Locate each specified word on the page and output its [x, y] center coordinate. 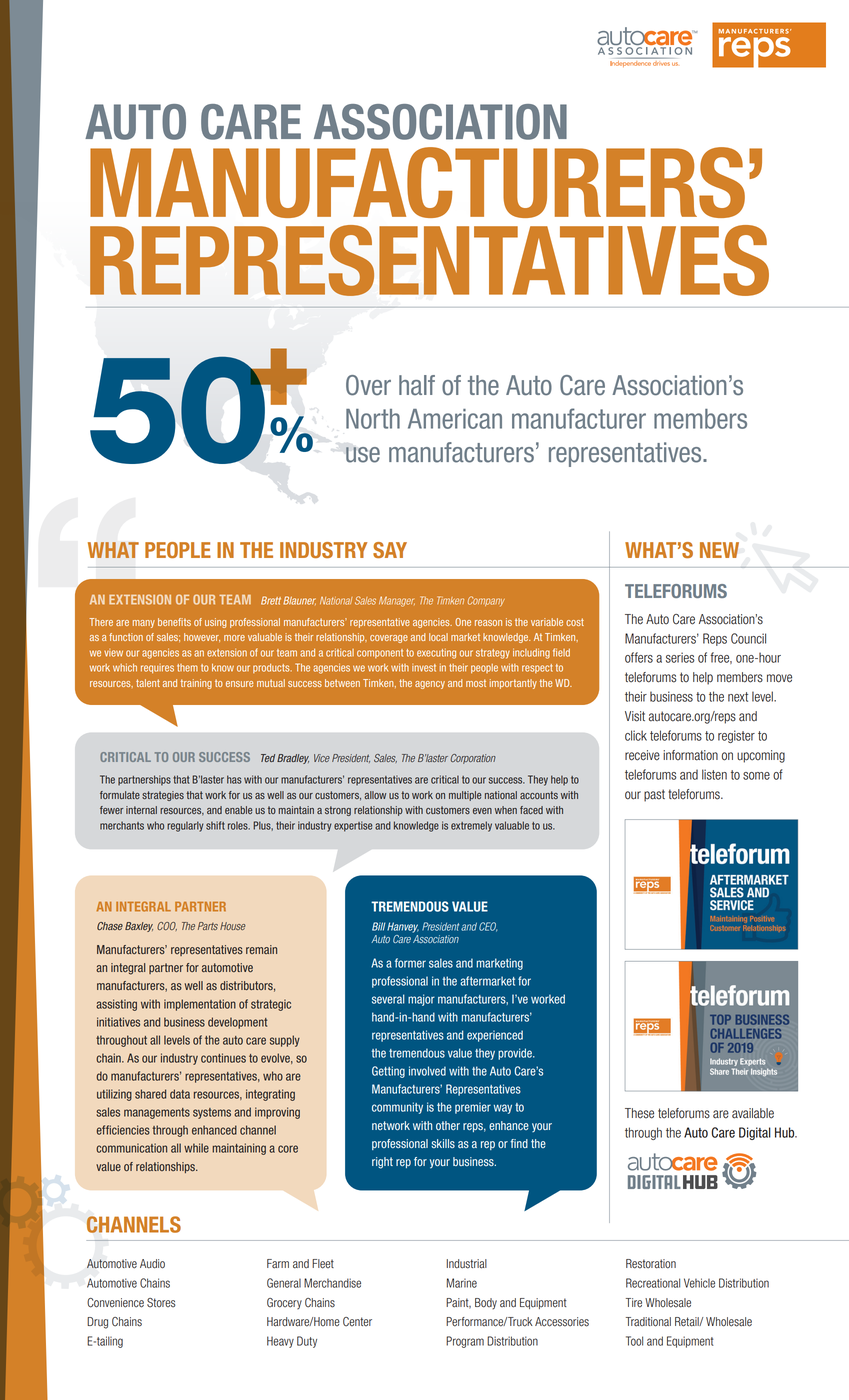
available [753, 1113]
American [455, 419]
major [421, 1000]
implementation [200, 1005]
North [373, 419]
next [738, 697]
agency [430, 685]
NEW [719, 550]
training [196, 684]
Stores [161, 1303]
